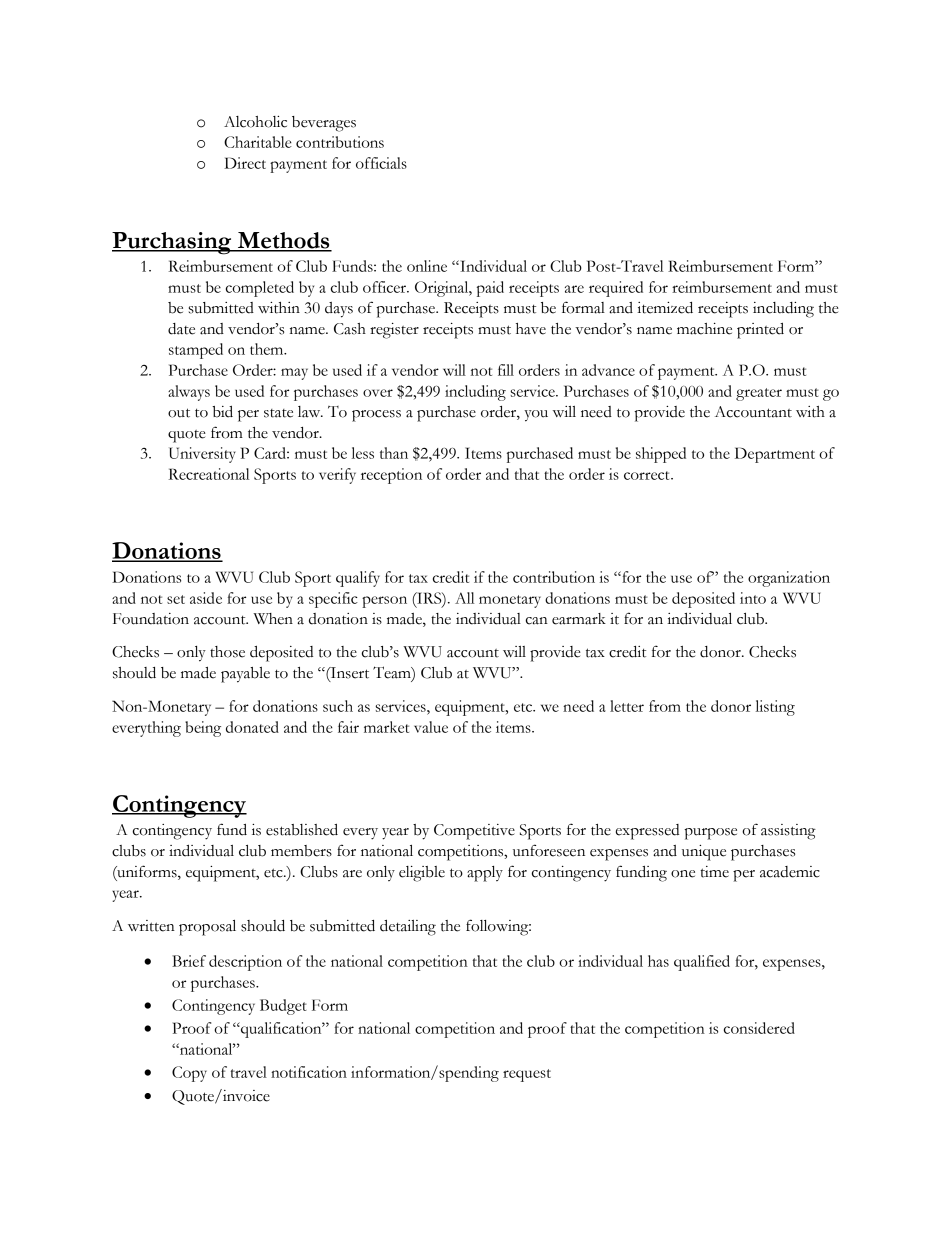 Image resolution: width=952 pixels, height=1233 pixels. Describe the element at coordinates (474, 832) in the image. I see `Competitive` at that location.
